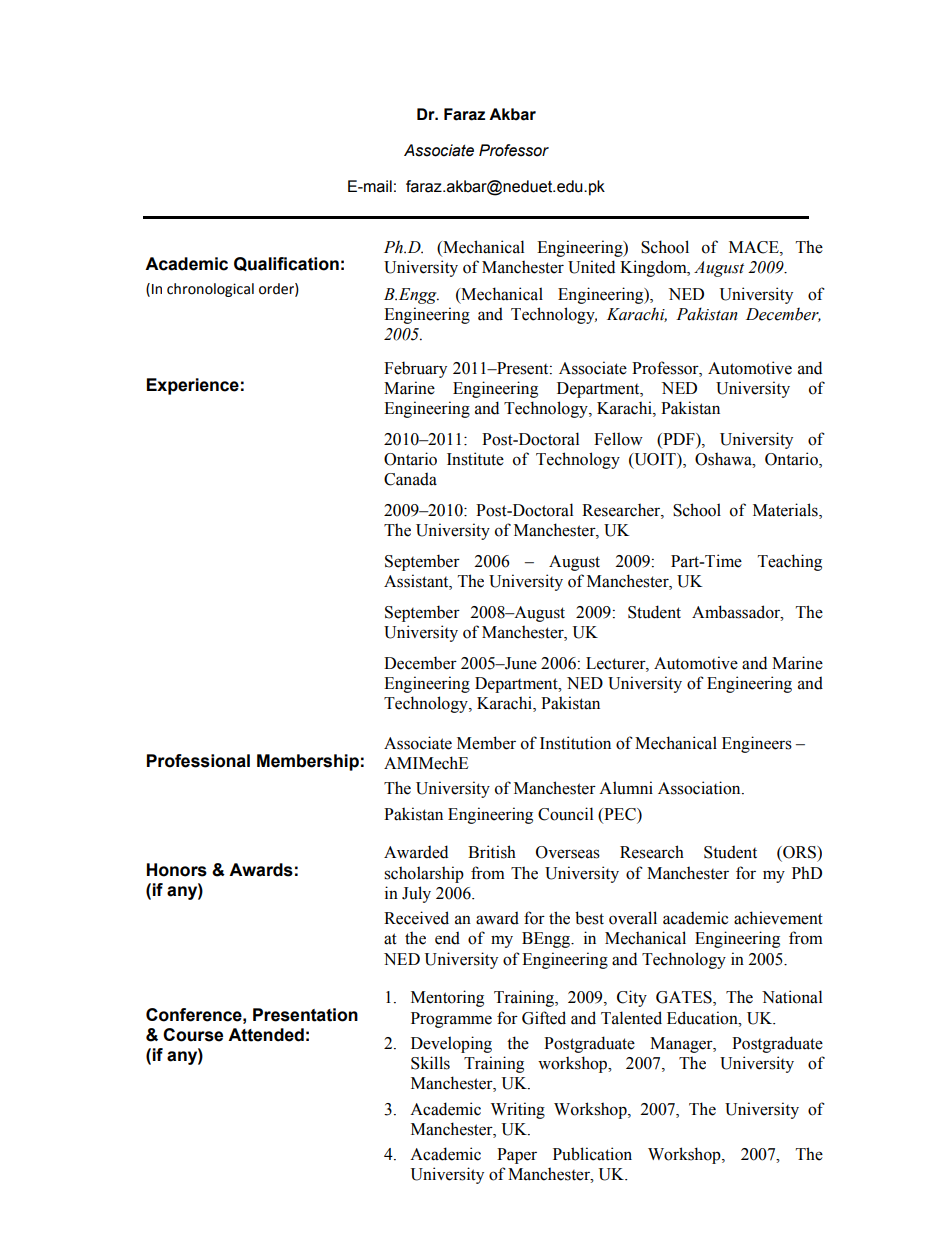 Image resolution: width=952 pixels, height=1233 pixels. Describe the element at coordinates (266, 1035) in the screenshot. I see `Attended` at that location.
